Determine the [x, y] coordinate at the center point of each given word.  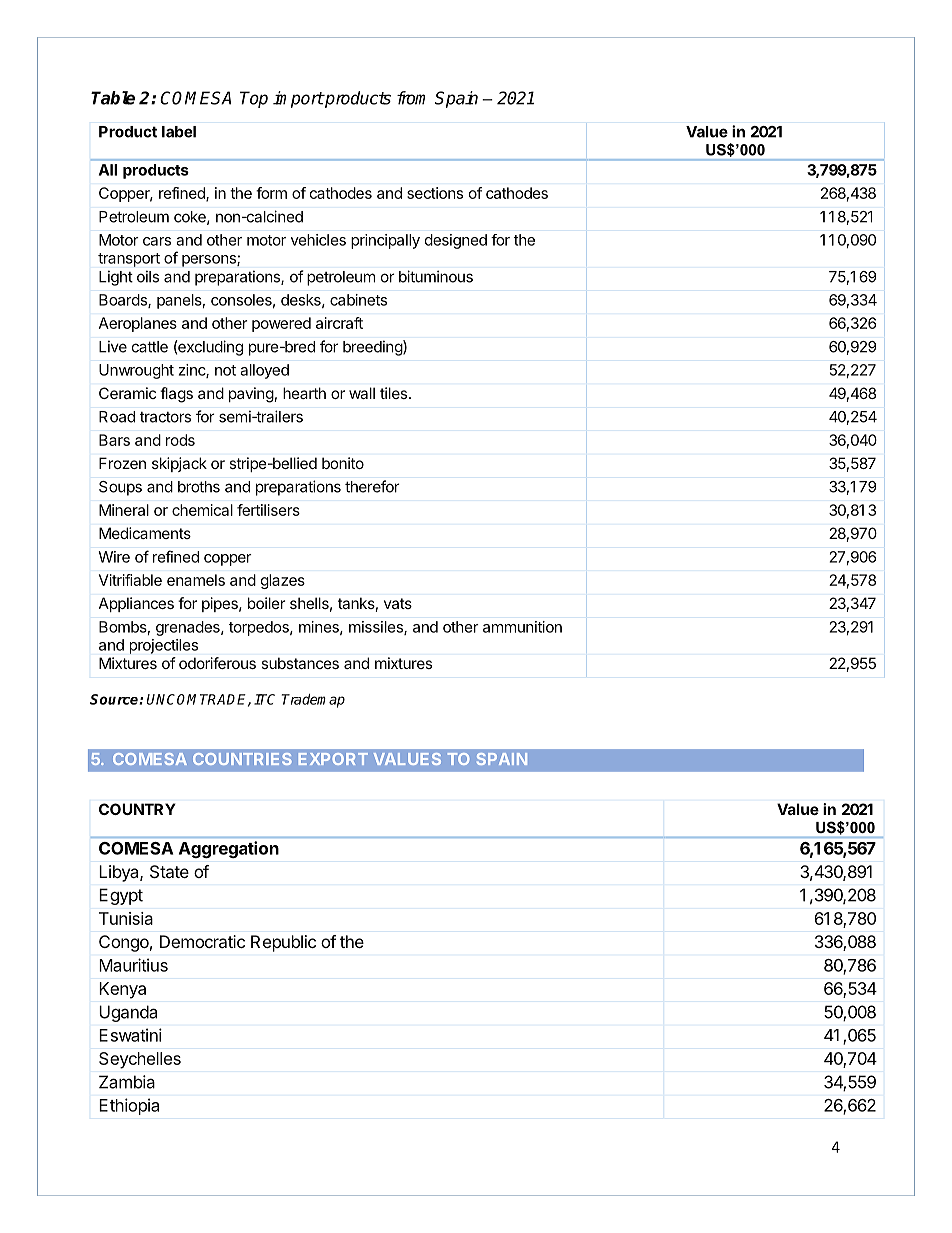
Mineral [124, 510]
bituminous [436, 276]
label [179, 132]
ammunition [522, 627]
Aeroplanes [138, 324]
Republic [283, 943]
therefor [372, 486]
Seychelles [140, 1060]
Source [115, 699]
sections [435, 193]
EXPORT [333, 759]
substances [300, 663]
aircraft [339, 323]
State [169, 871]
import [298, 99]
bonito [343, 463]
